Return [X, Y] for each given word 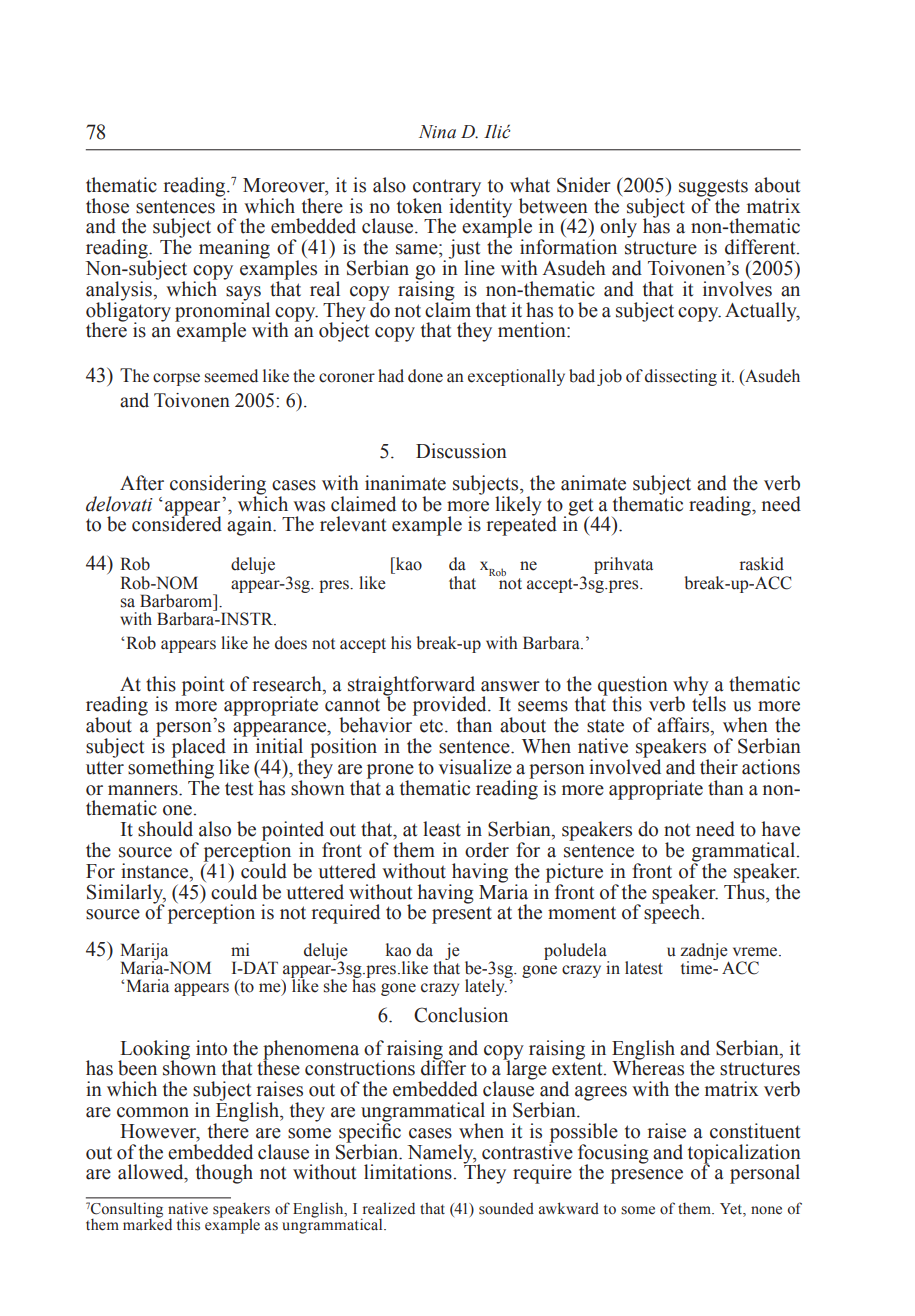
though [224, 1174]
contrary [447, 189]
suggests [713, 189]
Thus [745, 891]
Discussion [461, 451]
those [107, 206]
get [580, 508]
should [165, 829]
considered [177, 523]
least [442, 829]
